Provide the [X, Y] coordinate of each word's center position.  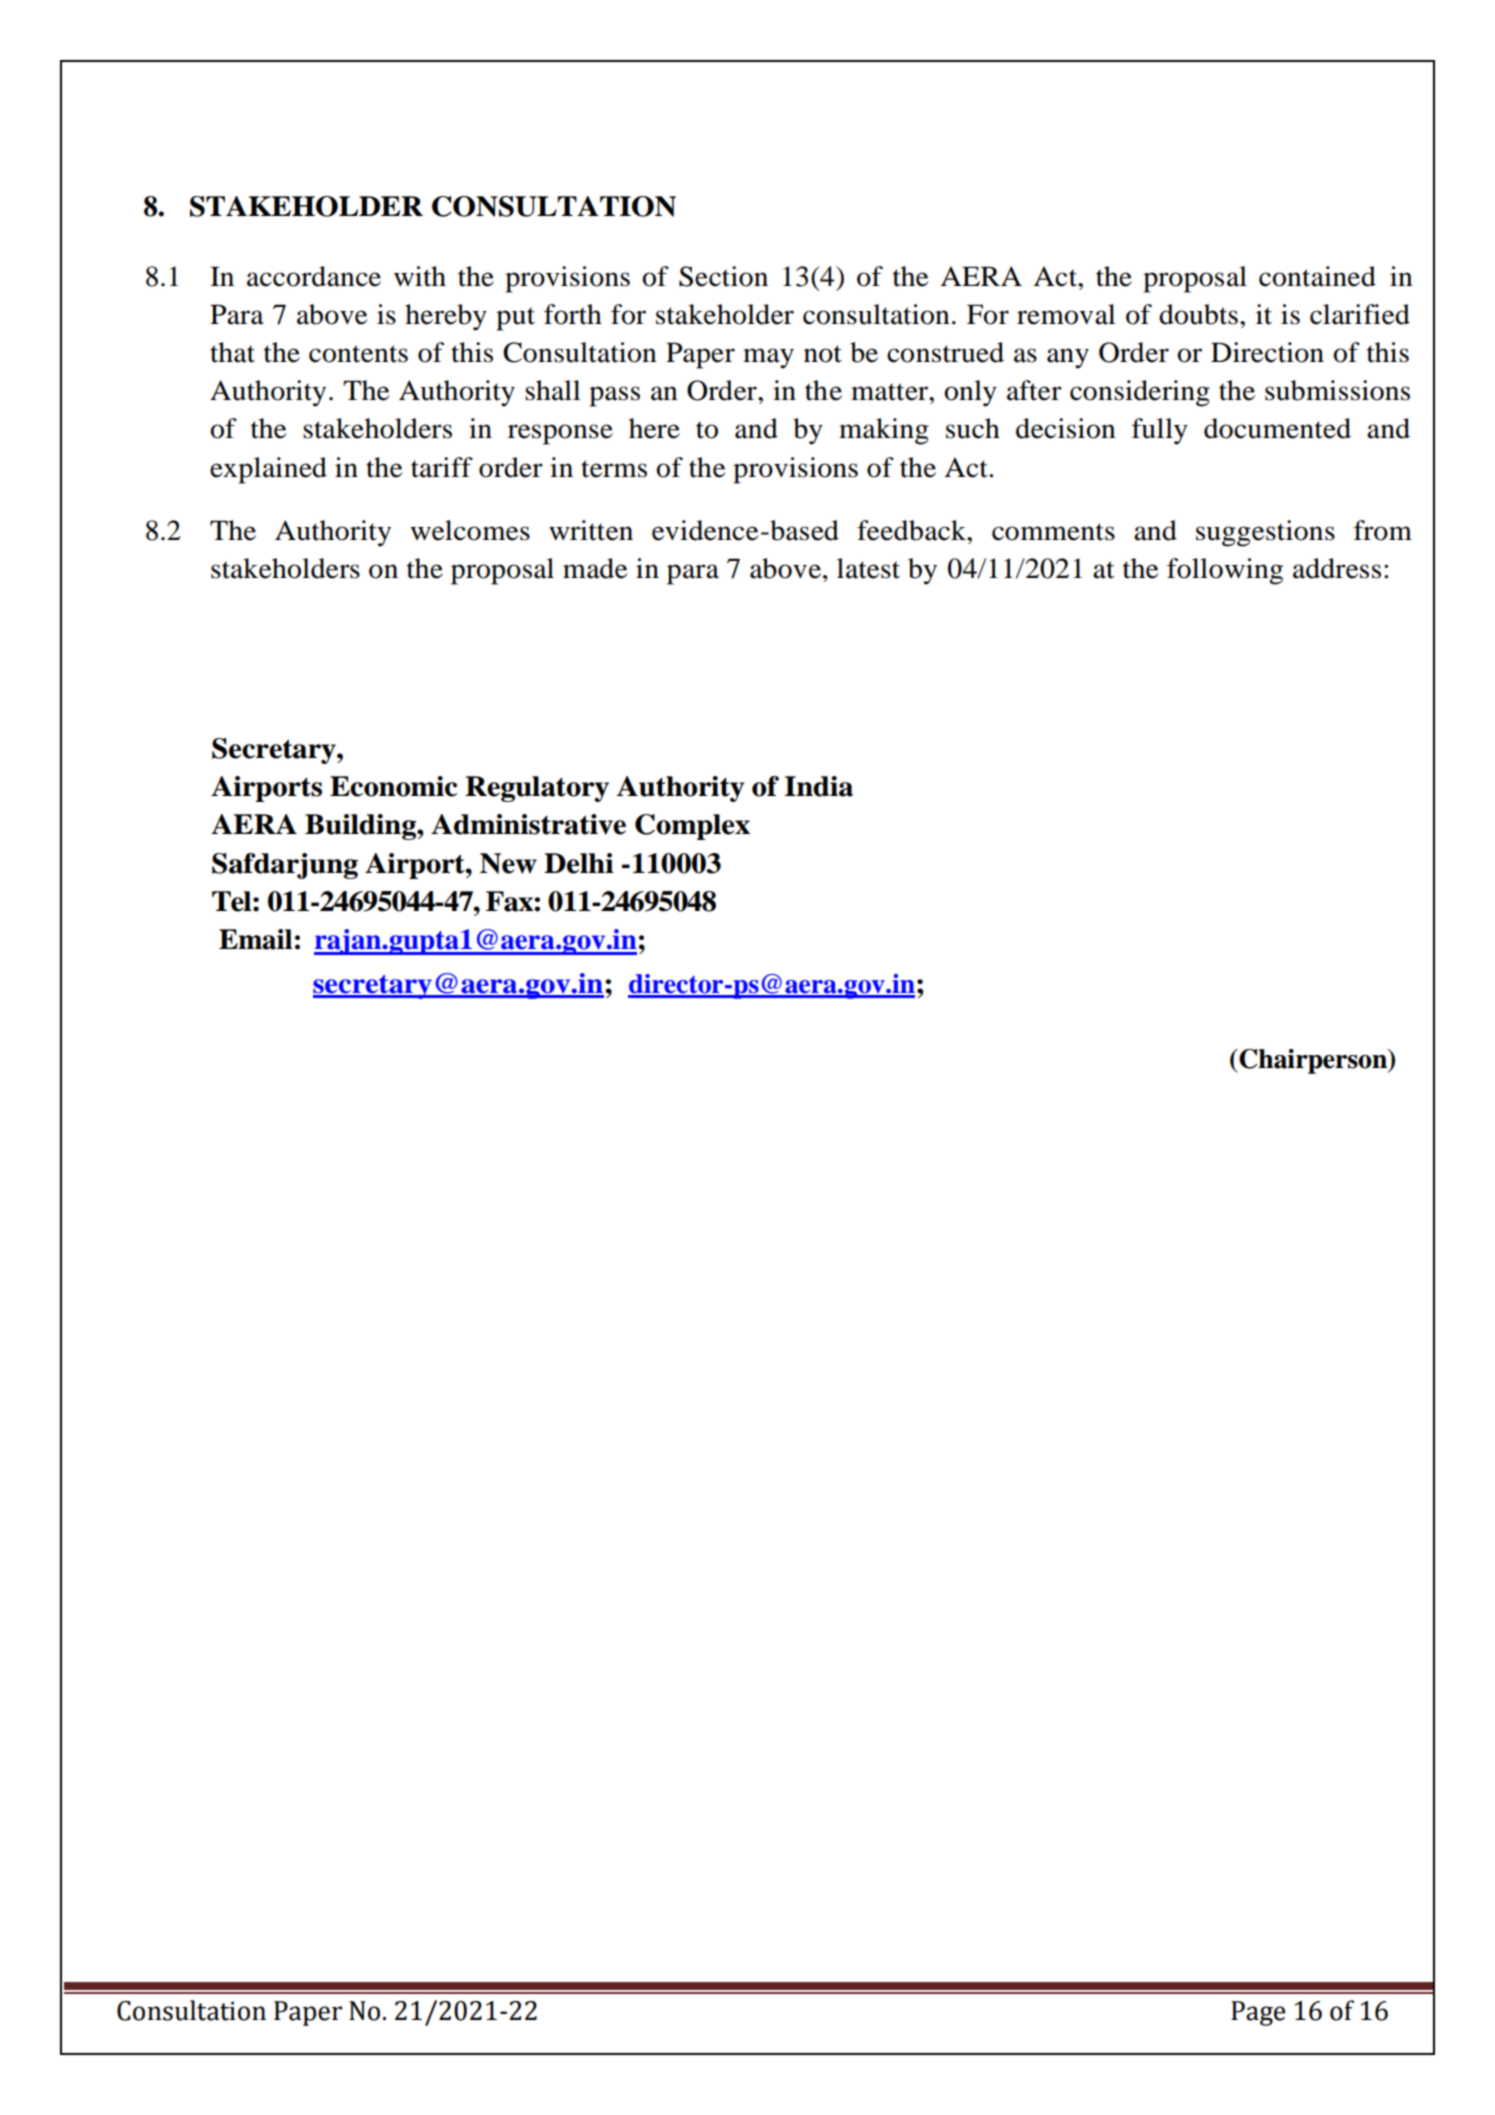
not [823, 354]
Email [255, 939]
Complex [692, 827]
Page [1258, 2013]
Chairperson [1313, 1061]
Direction [1267, 352]
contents [358, 354]
